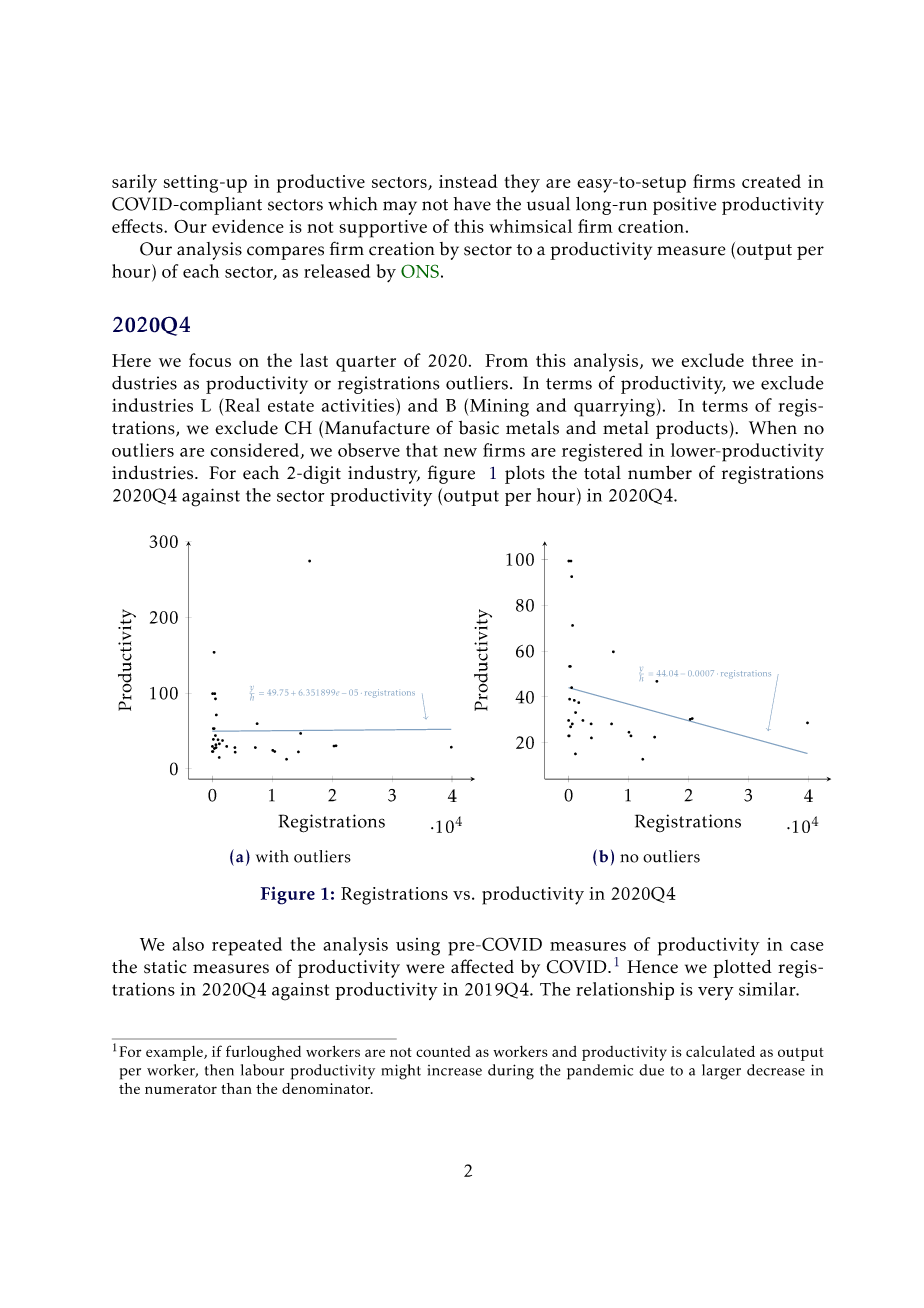 This screenshot has height=1308, width=924. What do you see at coordinates (418, 947) in the screenshot?
I see `using` at bounding box center [418, 947].
